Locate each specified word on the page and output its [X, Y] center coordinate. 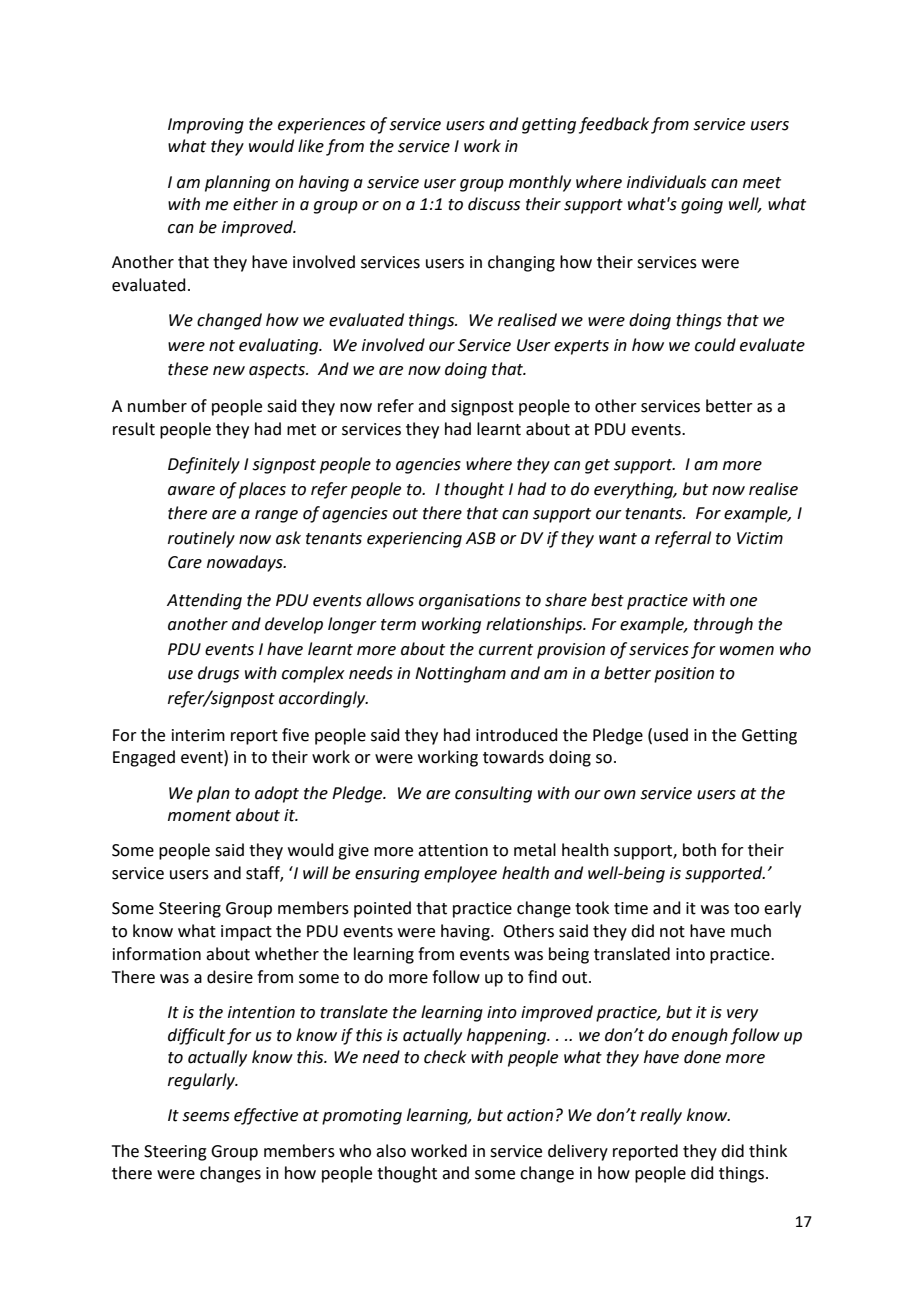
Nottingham [460, 674]
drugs [218, 674]
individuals [666, 182]
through [723, 625]
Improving [206, 126]
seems [206, 1117]
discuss [494, 204]
